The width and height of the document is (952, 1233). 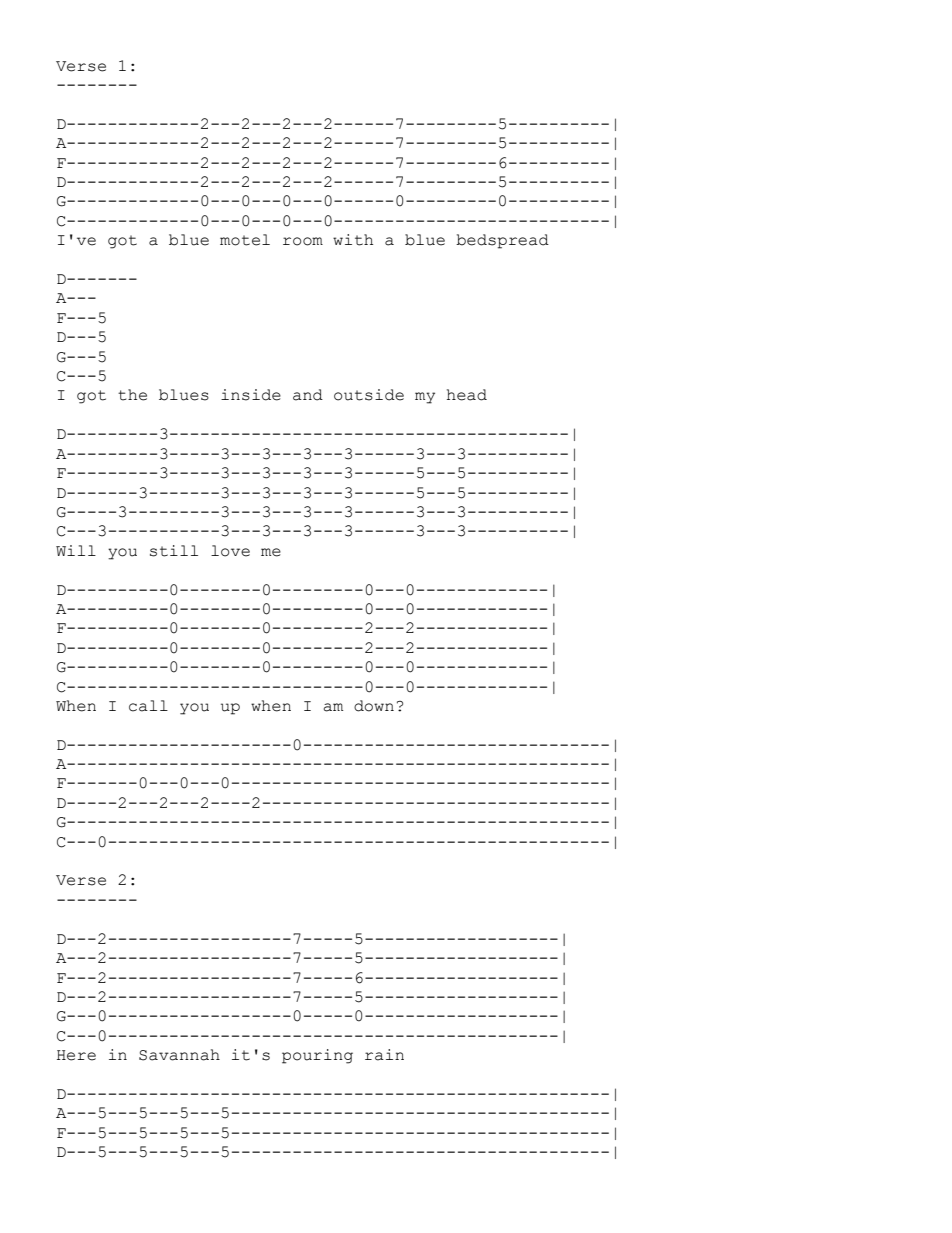 What do you see at coordinates (148, 706) in the document?
I see `call` at bounding box center [148, 706].
